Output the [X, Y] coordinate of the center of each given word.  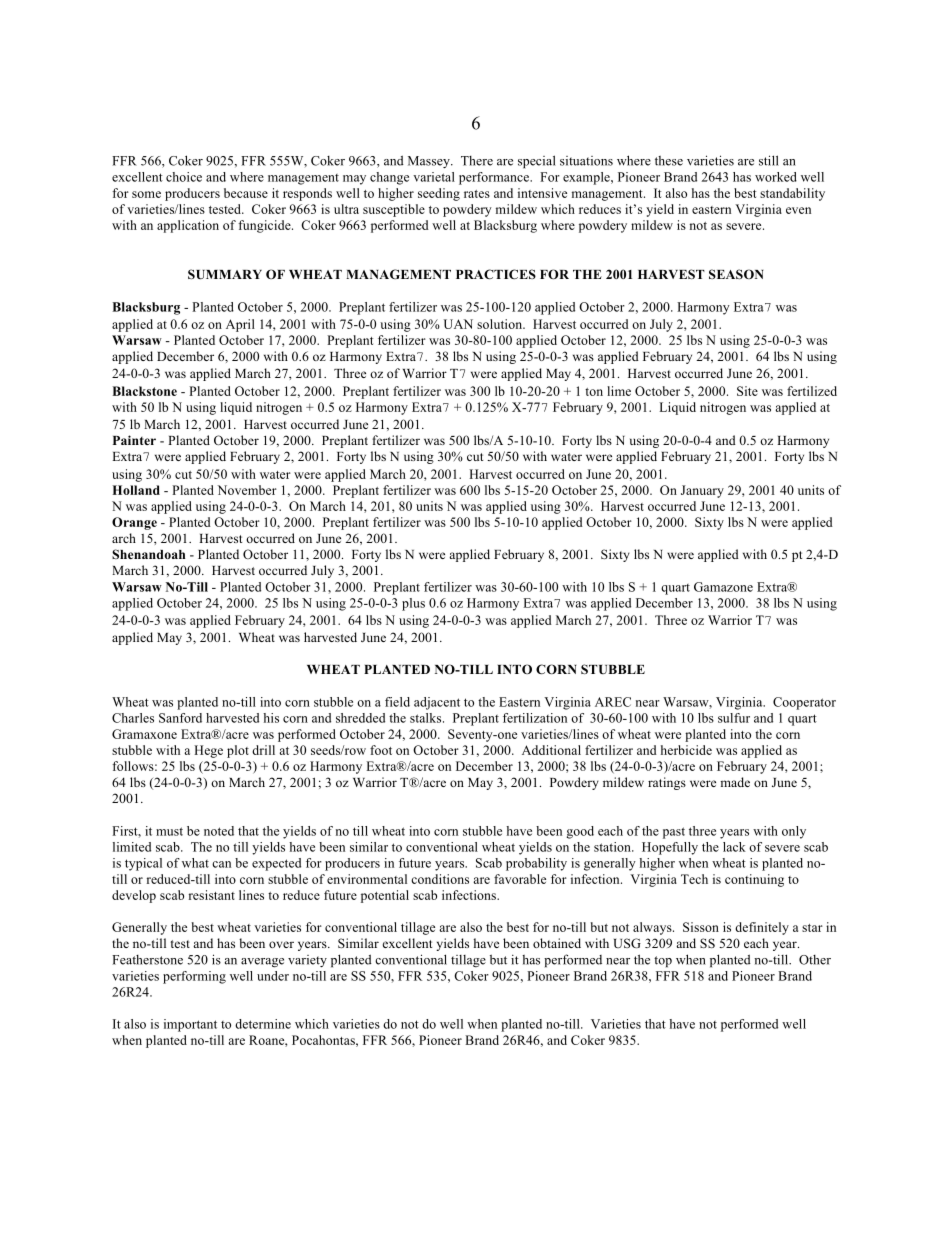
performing [194, 977]
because [246, 193]
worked [776, 177]
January [702, 491]
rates [477, 194]
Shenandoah [148, 554]
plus [413, 604]
